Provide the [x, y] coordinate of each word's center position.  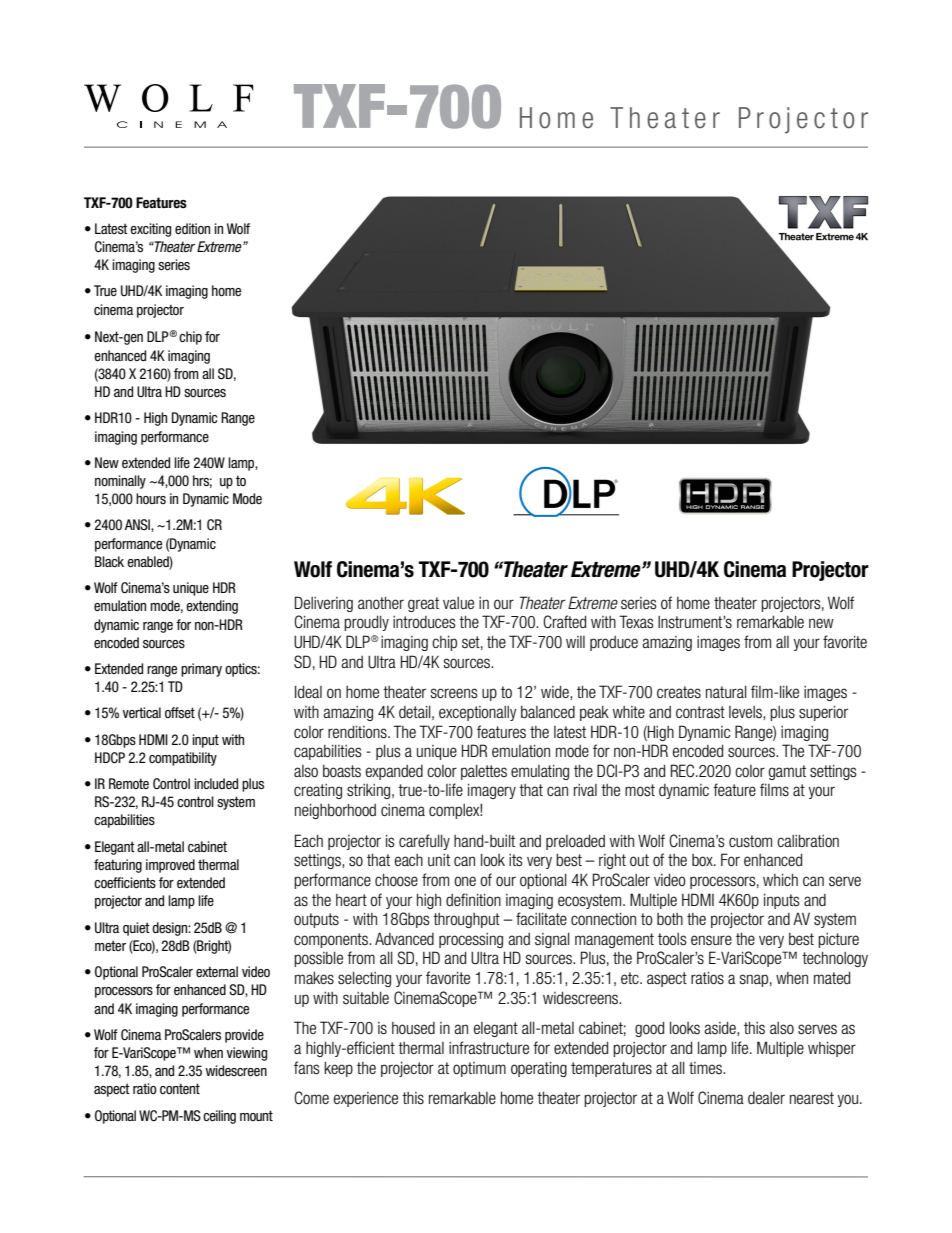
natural [726, 691]
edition [192, 228]
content [180, 1088]
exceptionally [477, 713]
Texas [636, 622]
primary [201, 670]
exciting [150, 230]
